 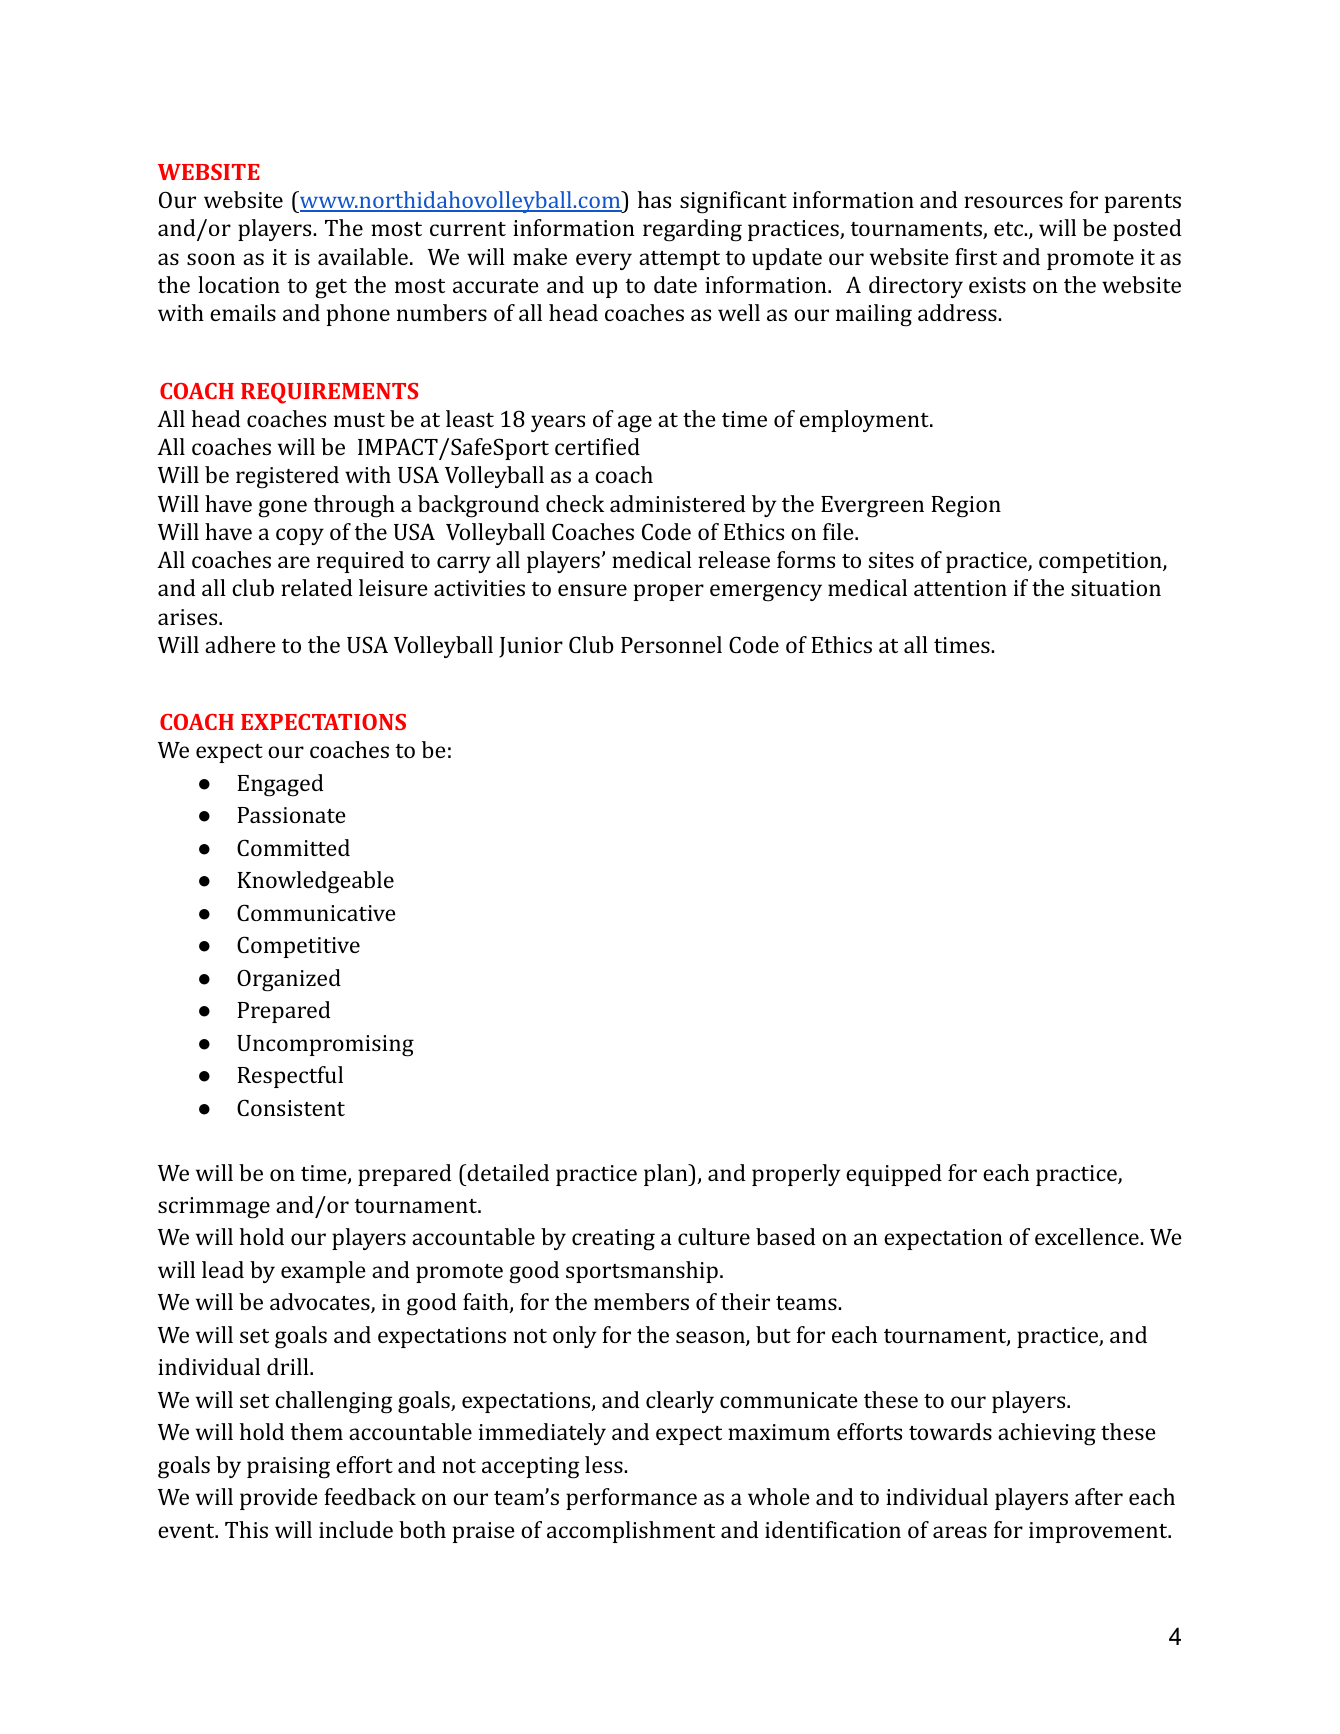 I want to click on etc, so click(x=1009, y=229).
